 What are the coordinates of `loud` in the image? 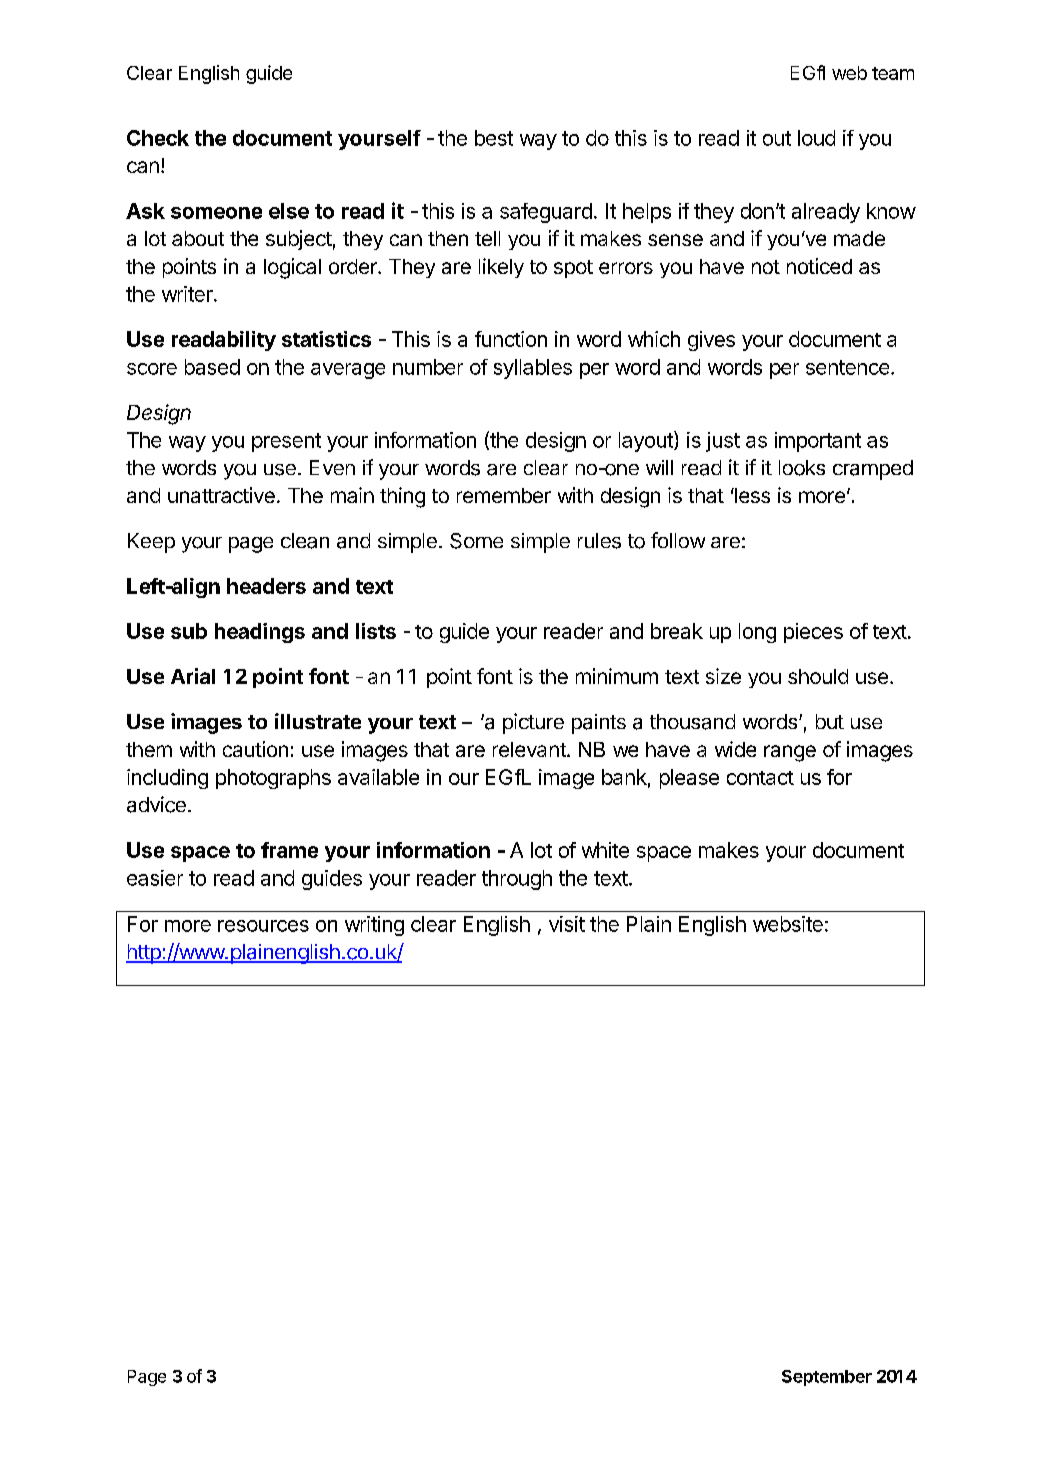 It's located at (816, 138).
